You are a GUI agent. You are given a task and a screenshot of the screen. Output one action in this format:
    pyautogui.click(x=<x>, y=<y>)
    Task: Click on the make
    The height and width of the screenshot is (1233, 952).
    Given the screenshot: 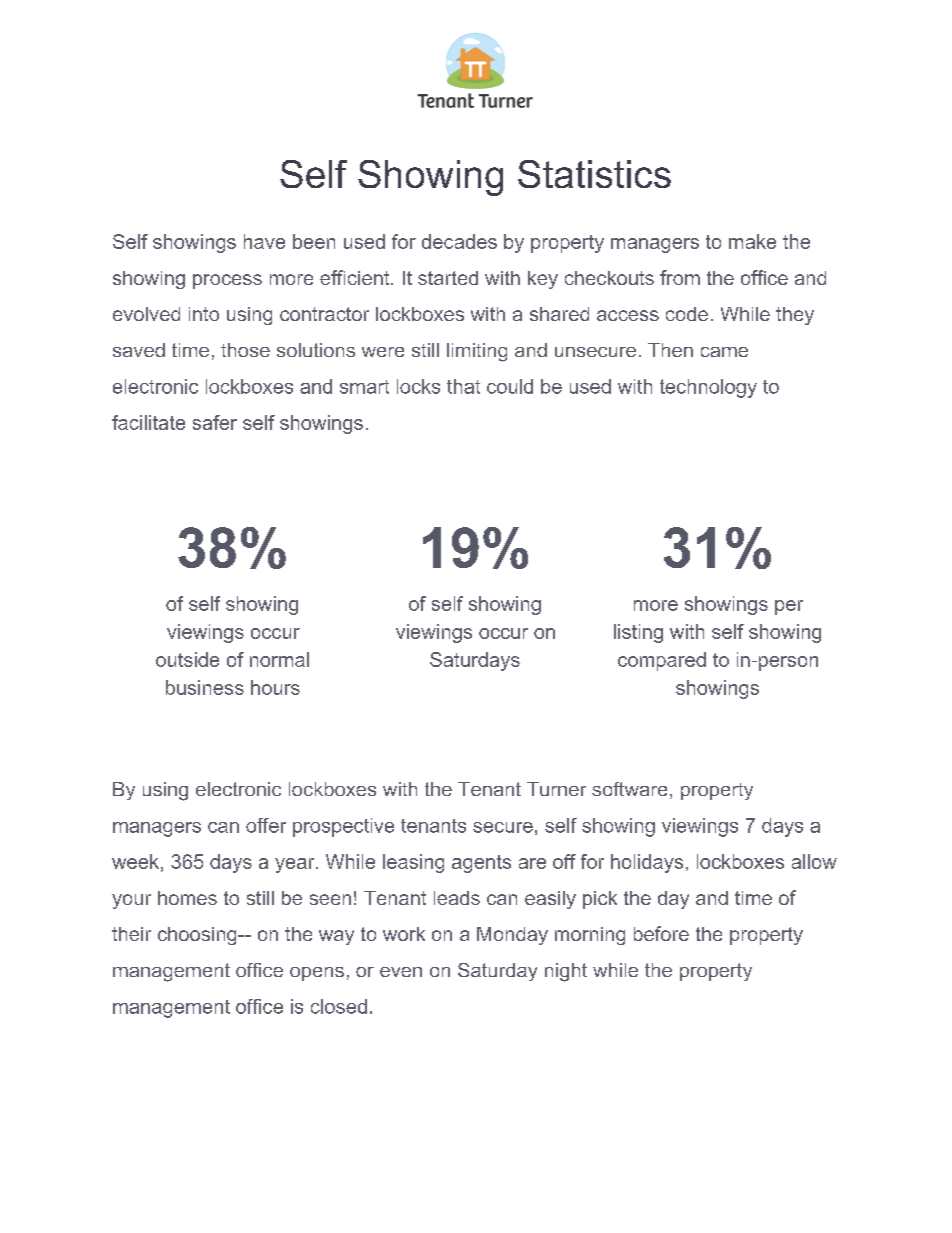 What is the action you would take?
    pyautogui.click(x=752, y=241)
